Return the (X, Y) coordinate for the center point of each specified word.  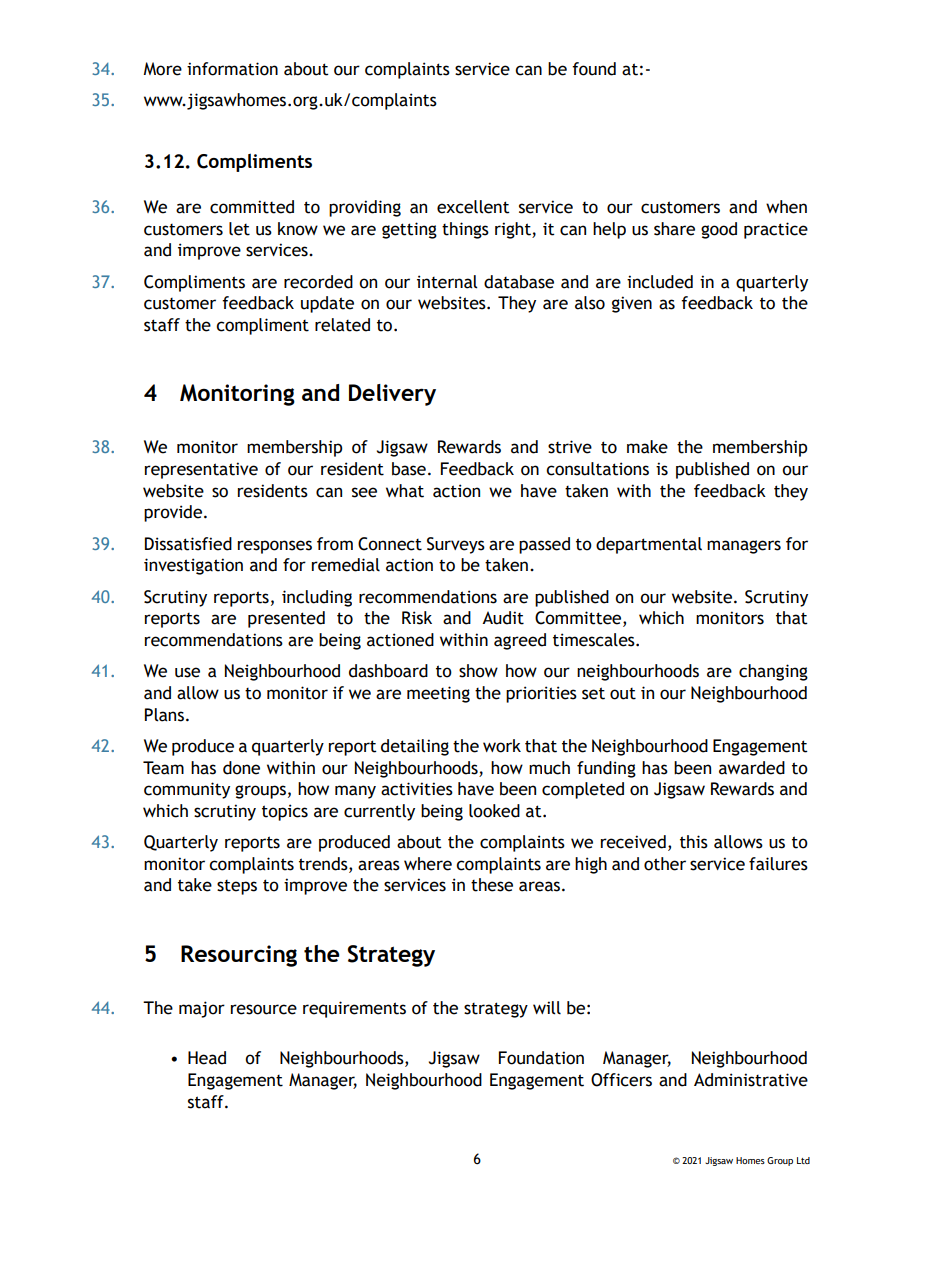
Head (207, 1058)
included (660, 282)
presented (286, 619)
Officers (621, 1080)
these (492, 885)
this (694, 842)
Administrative (751, 1080)
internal (447, 282)
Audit (503, 618)
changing (773, 672)
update (327, 304)
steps (237, 887)
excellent (473, 207)
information (232, 69)
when (786, 207)
